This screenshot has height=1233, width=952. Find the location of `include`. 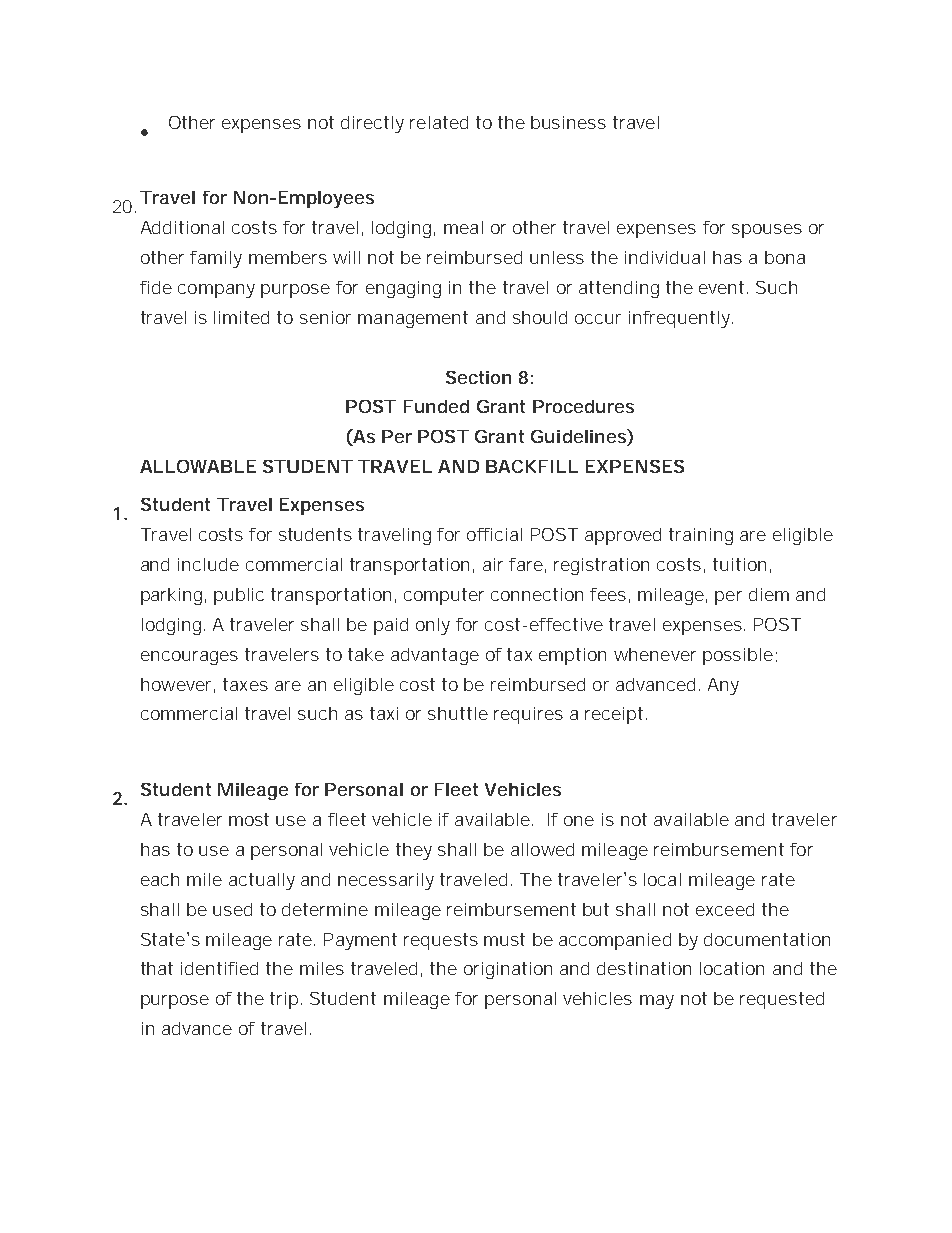

include is located at coordinates (208, 564).
